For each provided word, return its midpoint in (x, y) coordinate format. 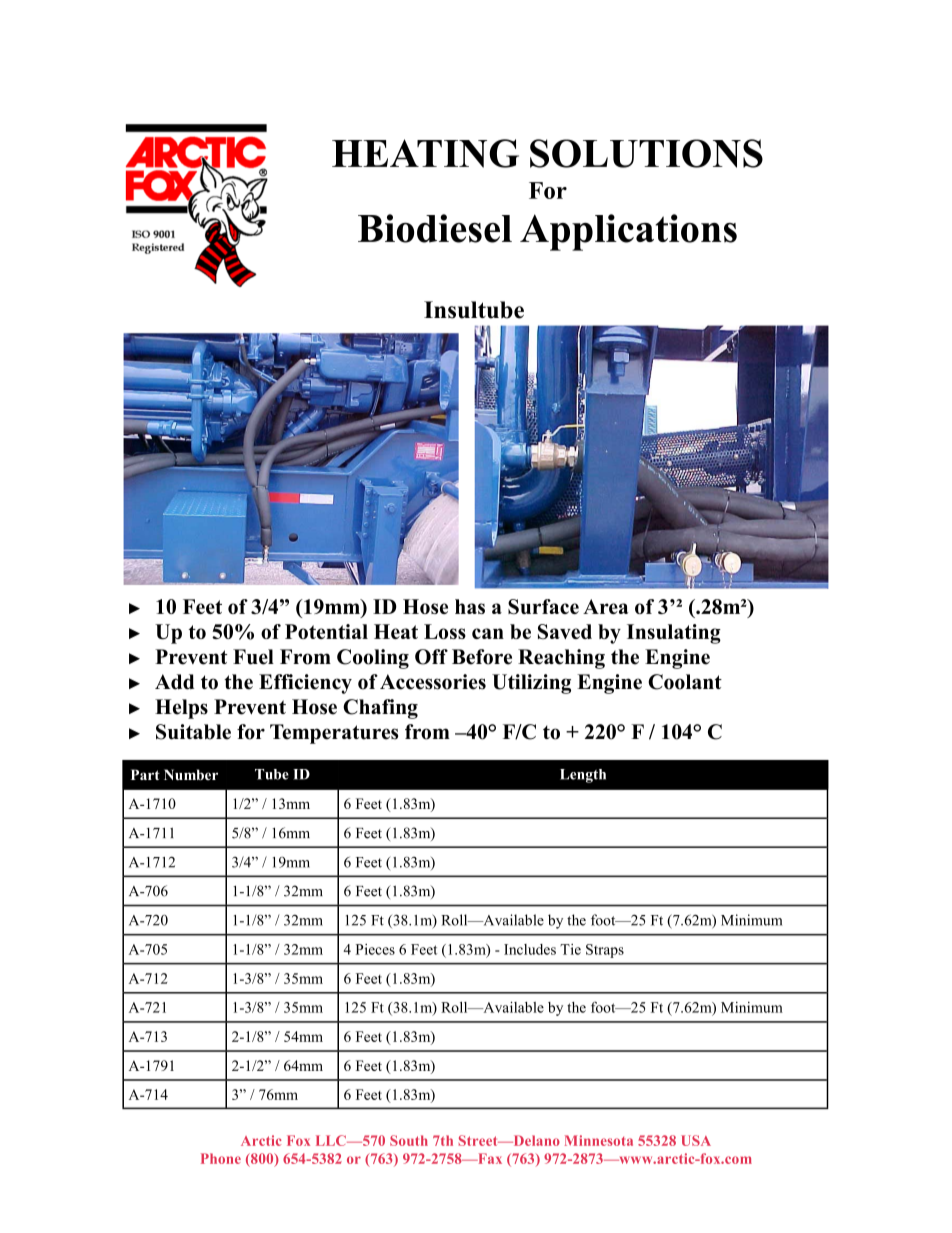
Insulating (674, 634)
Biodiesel (435, 228)
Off (431, 657)
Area (605, 606)
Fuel (253, 657)
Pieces (375, 949)
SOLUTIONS (646, 153)
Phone (221, 1158)
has (470, 606)
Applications (628, 232)
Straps (605, 951)
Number (191, 774)
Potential (326, 631)
